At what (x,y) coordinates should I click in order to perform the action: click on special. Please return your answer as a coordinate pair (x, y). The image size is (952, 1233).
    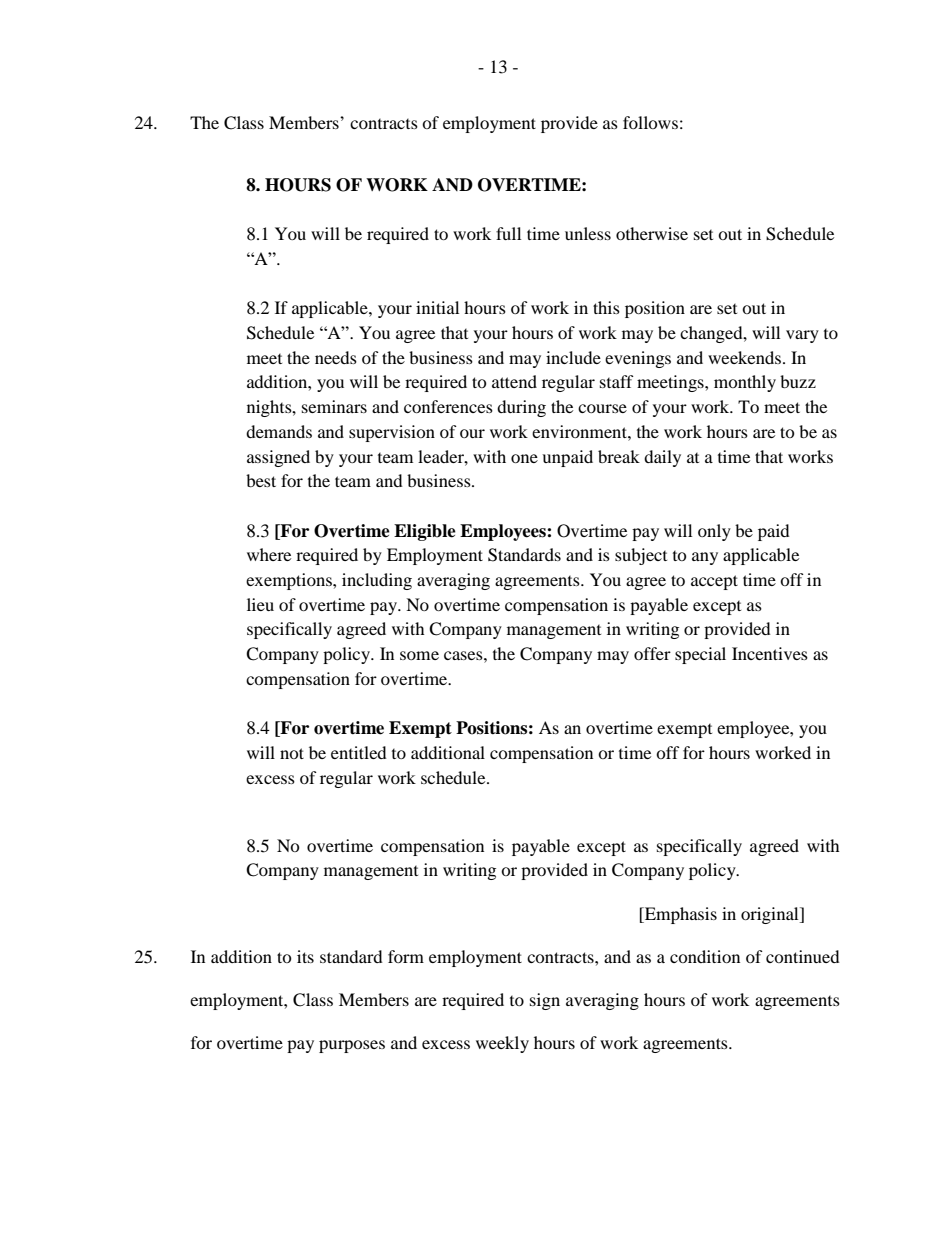
    Looking at the image, I should click on (700, 655).
